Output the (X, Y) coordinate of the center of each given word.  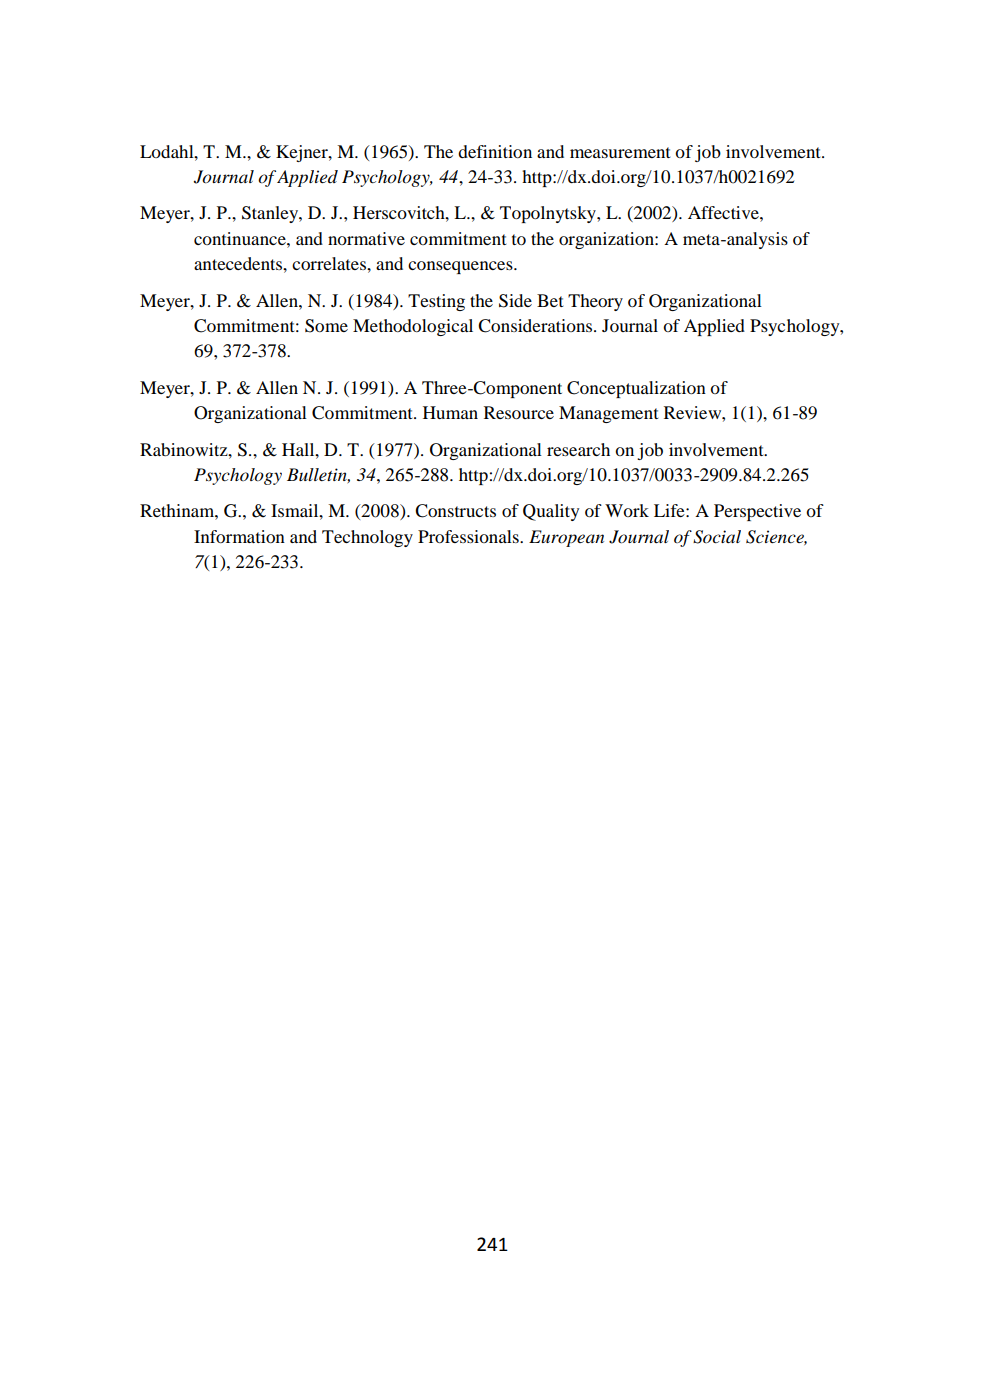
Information (239, 536)
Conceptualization (636, 389)
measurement (620, 152)
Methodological (413, 327)
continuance (241, 238)
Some (326, 326)
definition (495, 151)
